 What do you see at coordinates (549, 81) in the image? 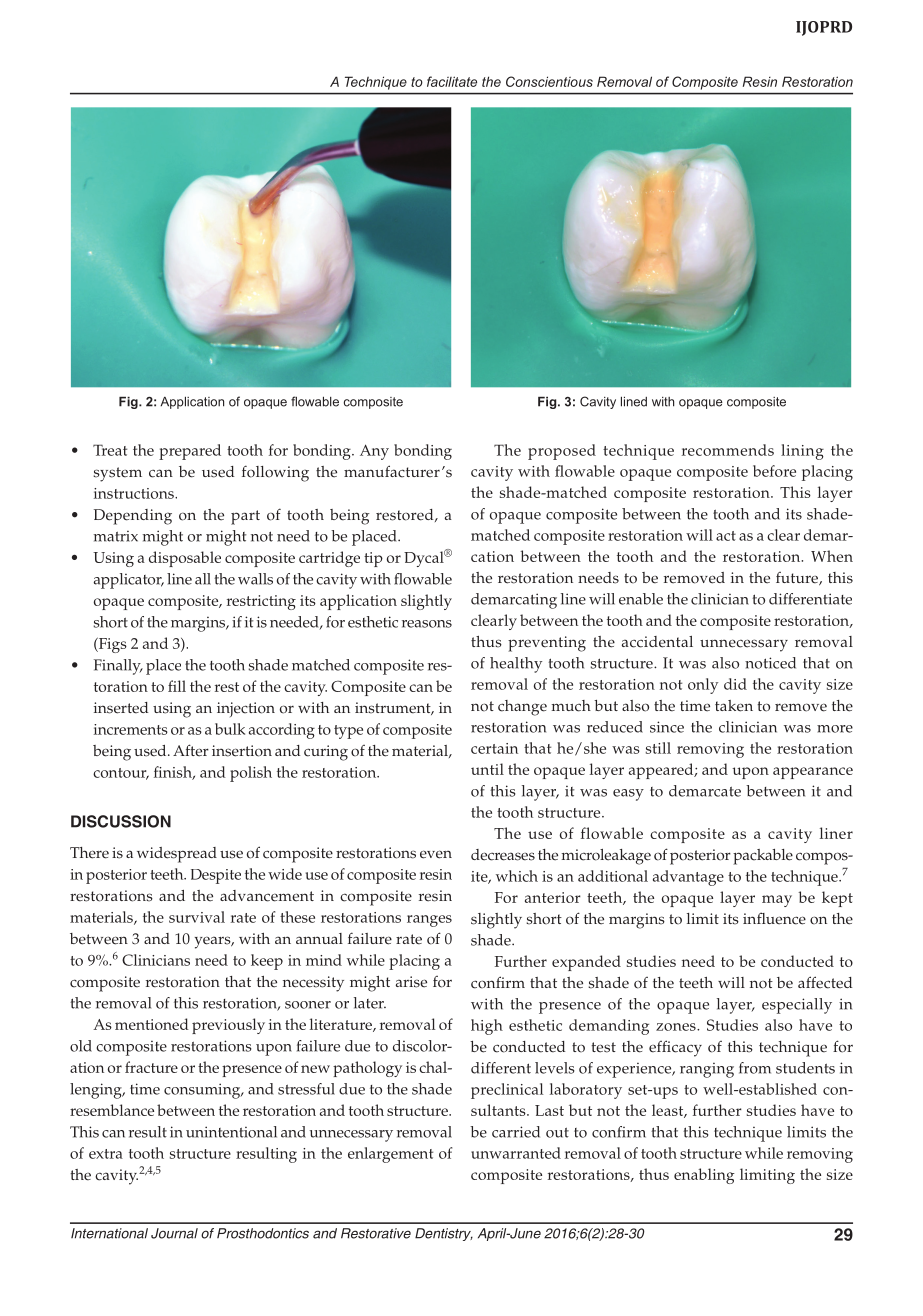
I see `Conscientious` at bounding box center [549, 81].
